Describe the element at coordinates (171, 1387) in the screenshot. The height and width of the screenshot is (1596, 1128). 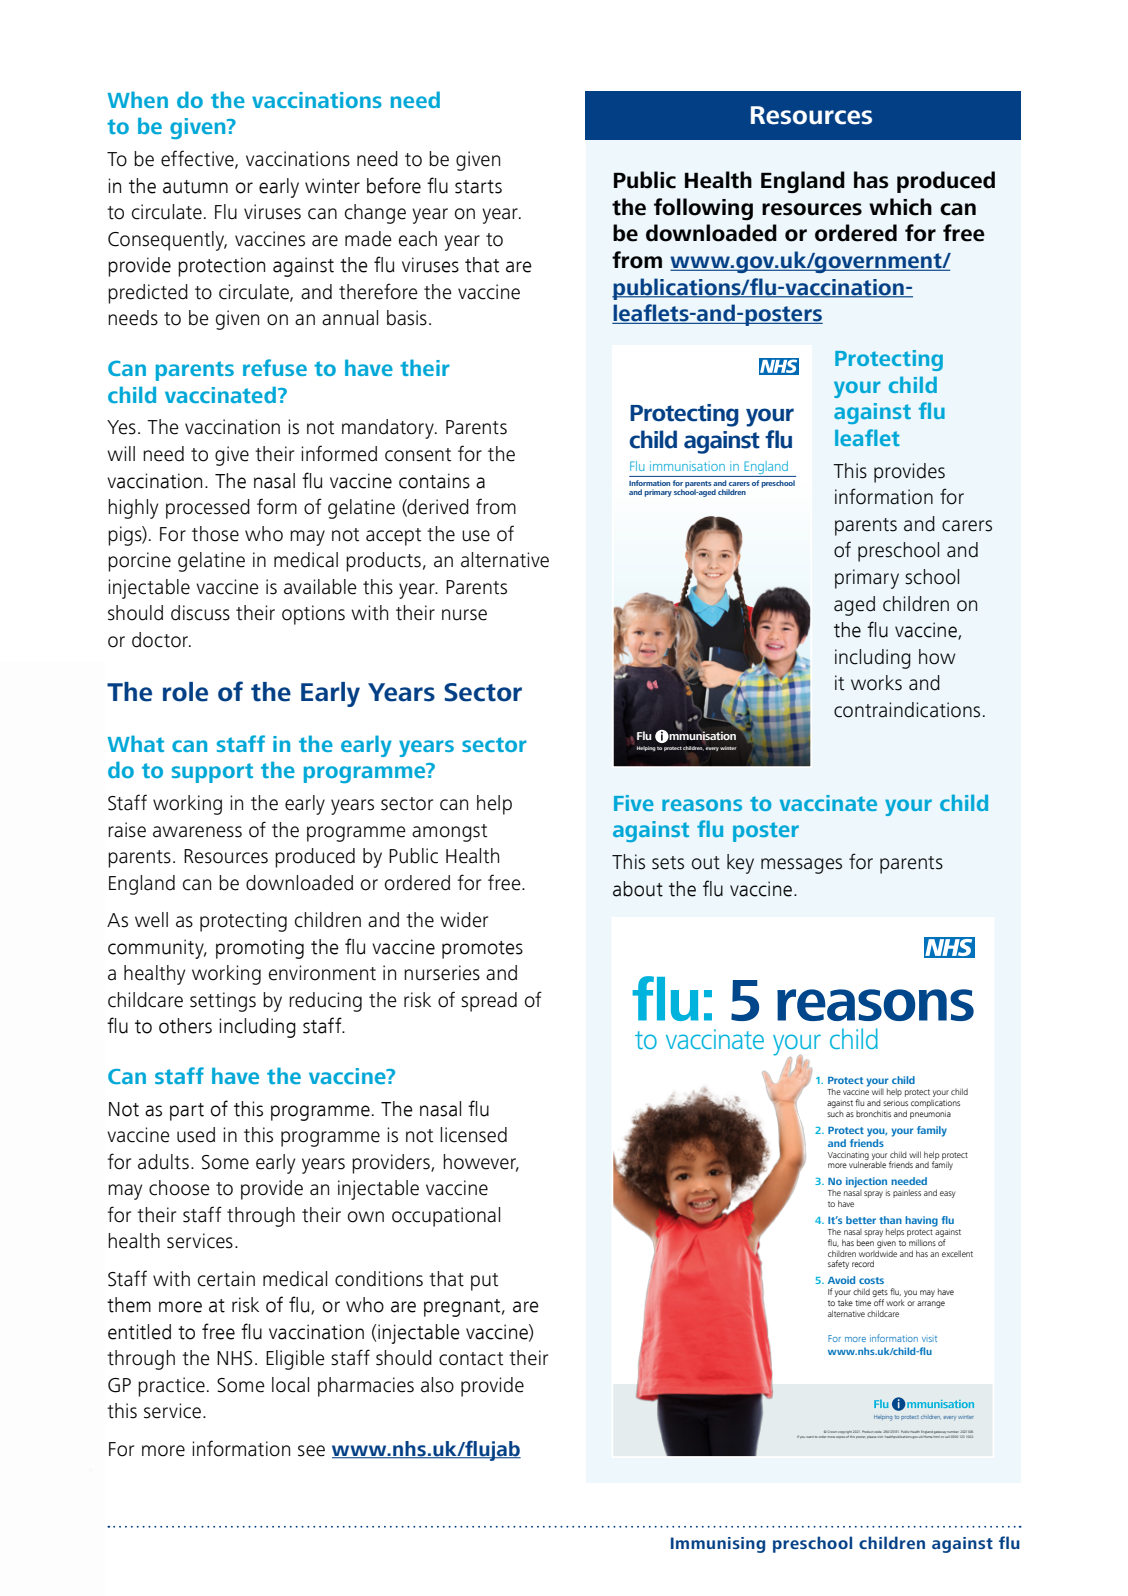
I see `practice` at that location.
